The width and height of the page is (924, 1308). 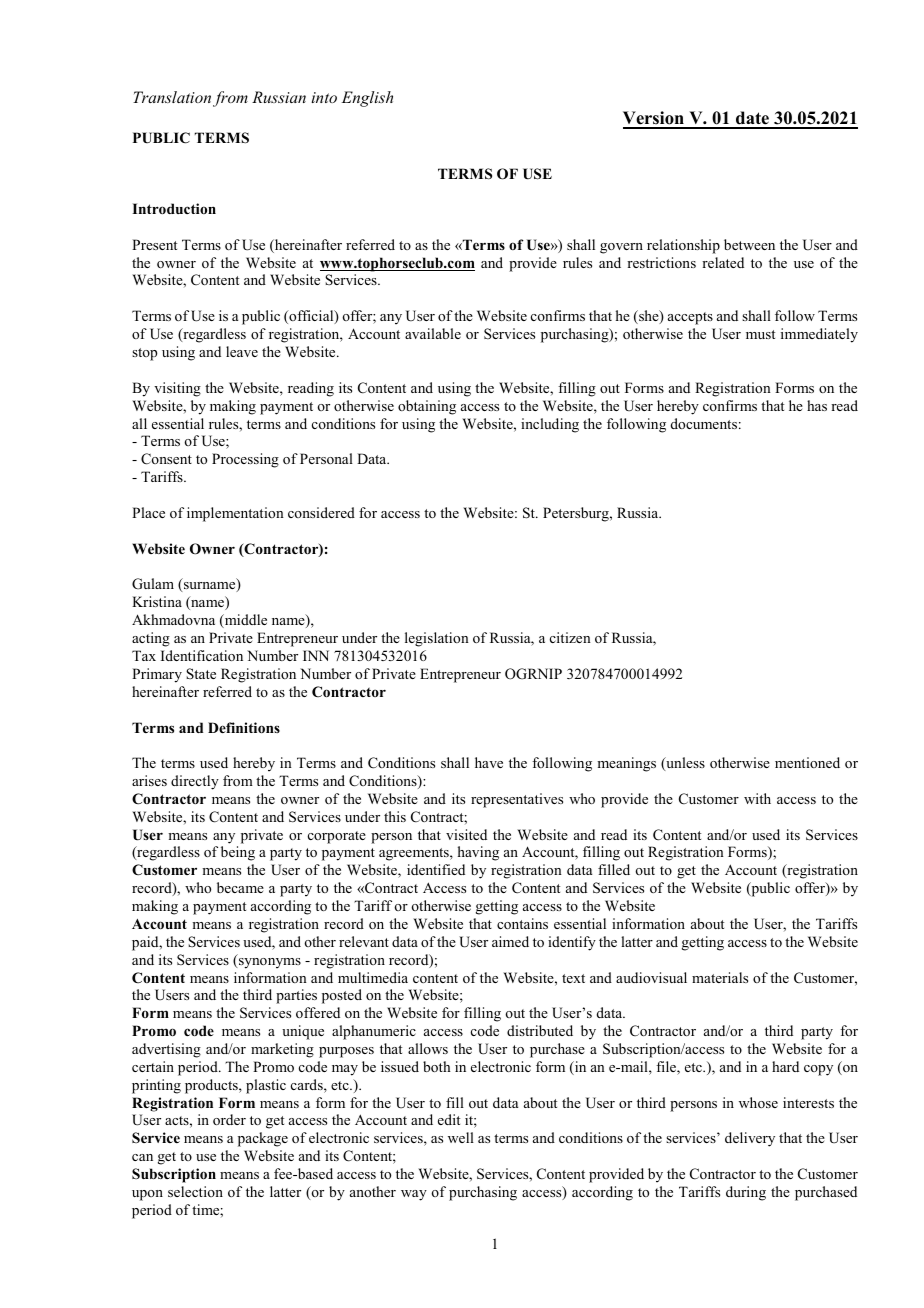 What do you see at coordinates (172, 97) in the page?
I see `Translation` at bounding box center [172, 97].
